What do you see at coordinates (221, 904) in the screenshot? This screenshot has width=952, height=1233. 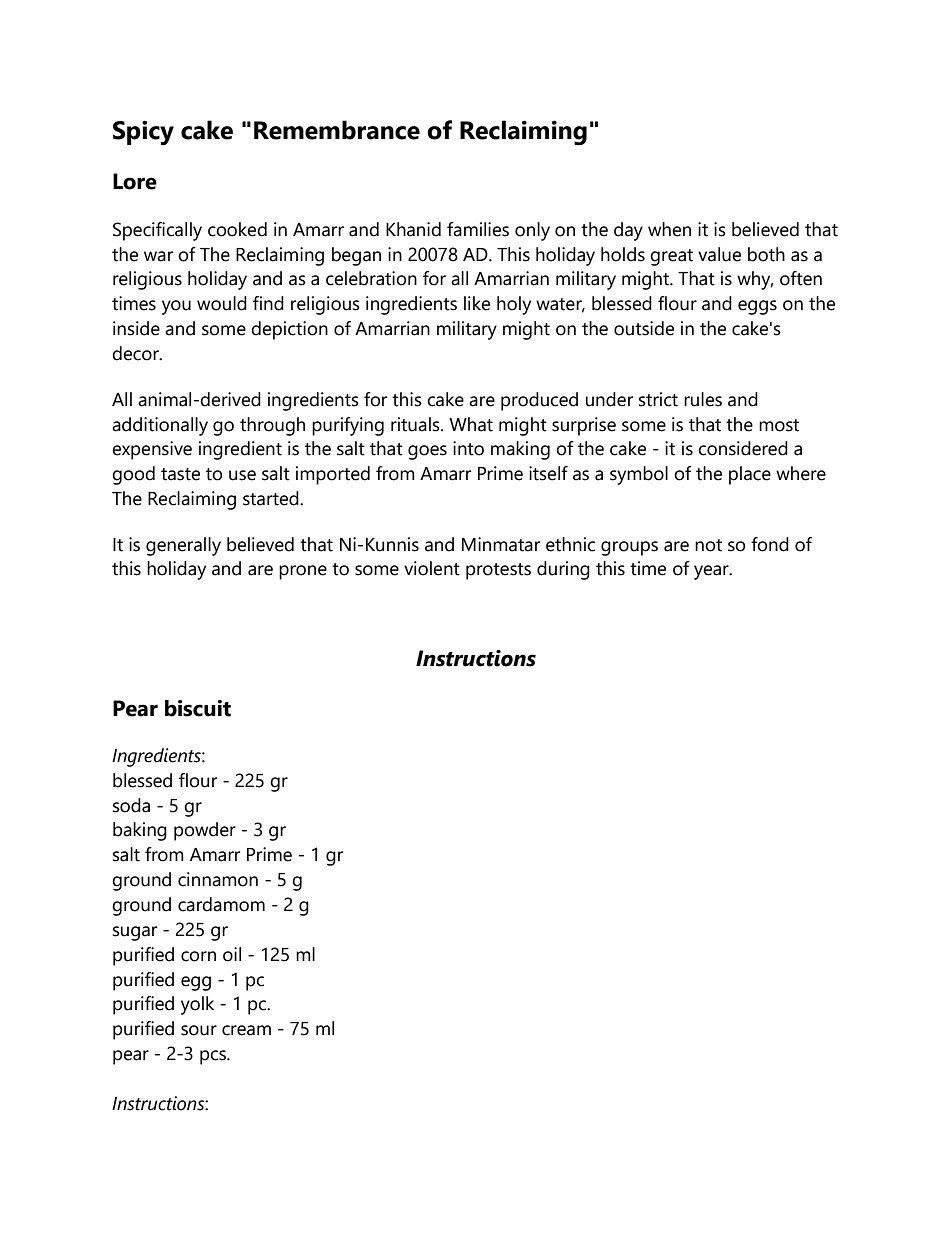 I see `cardamom` at bounding box center [221, 904].
